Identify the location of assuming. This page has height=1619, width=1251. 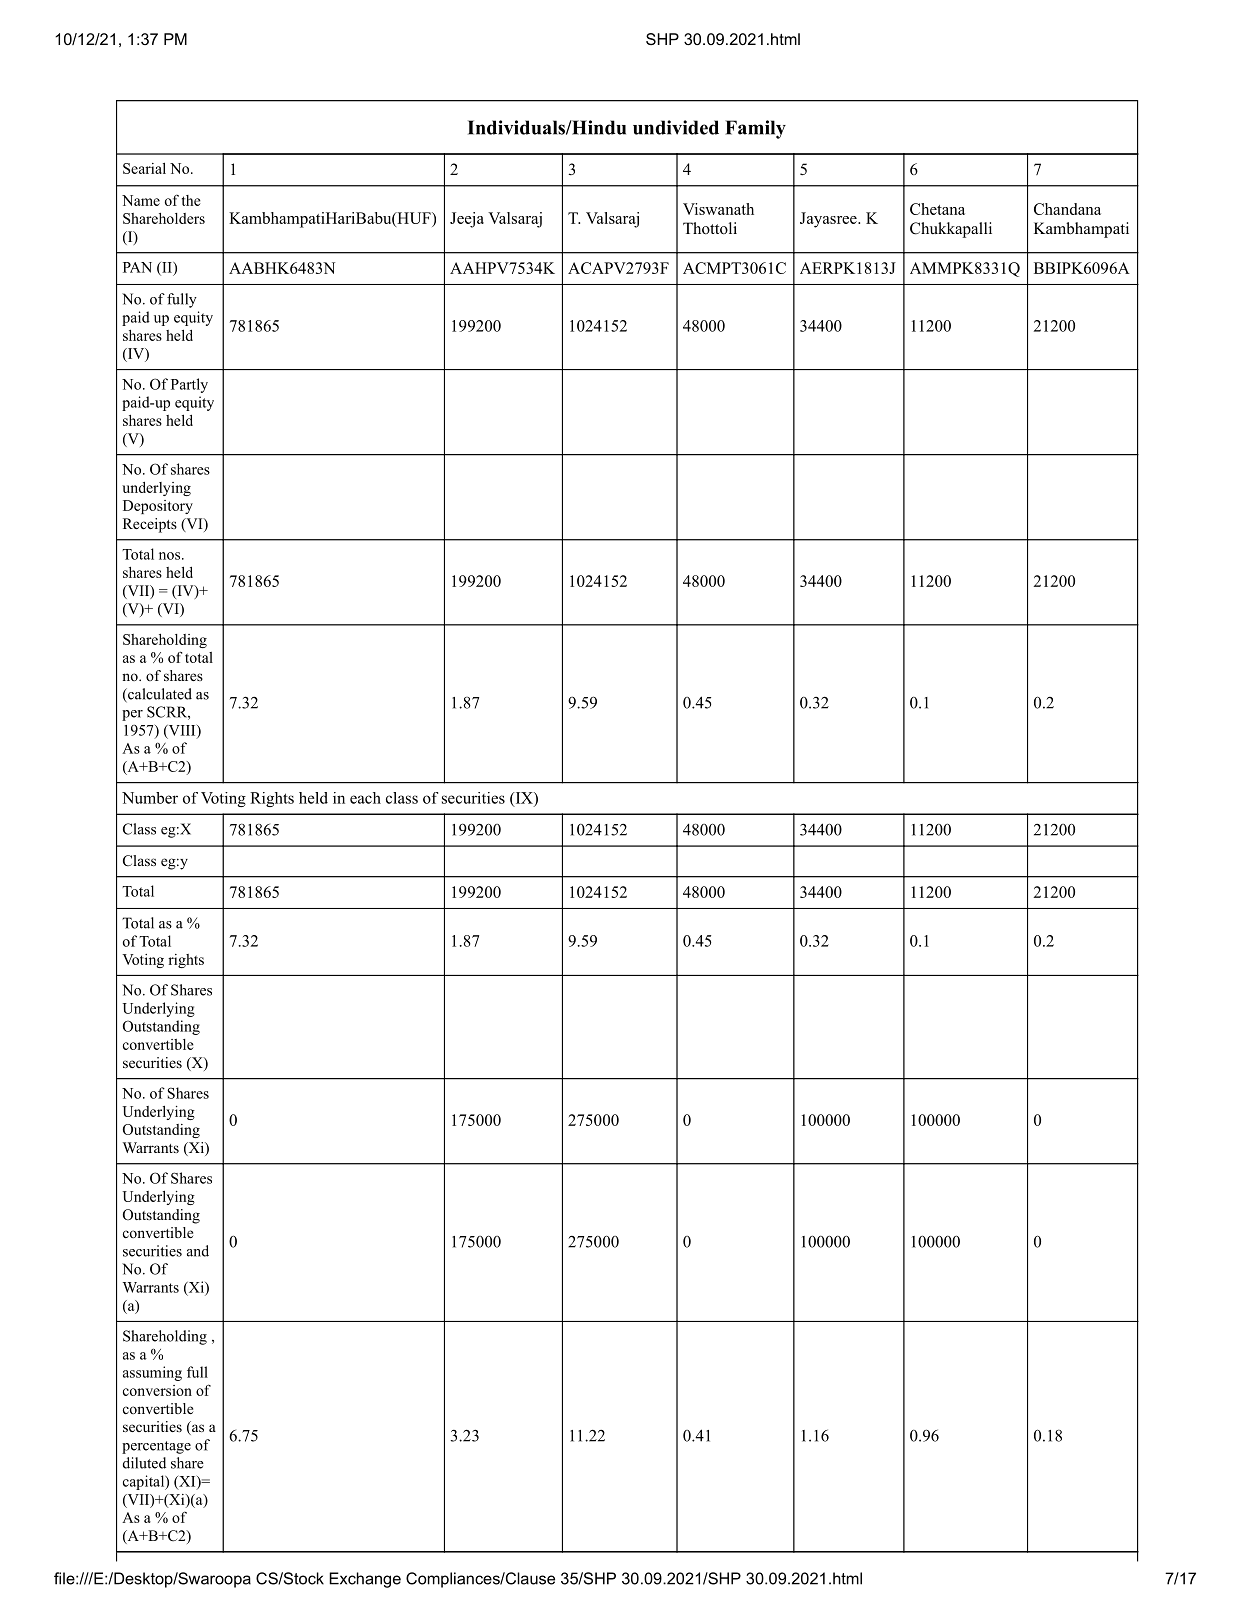
(152, 1373).
